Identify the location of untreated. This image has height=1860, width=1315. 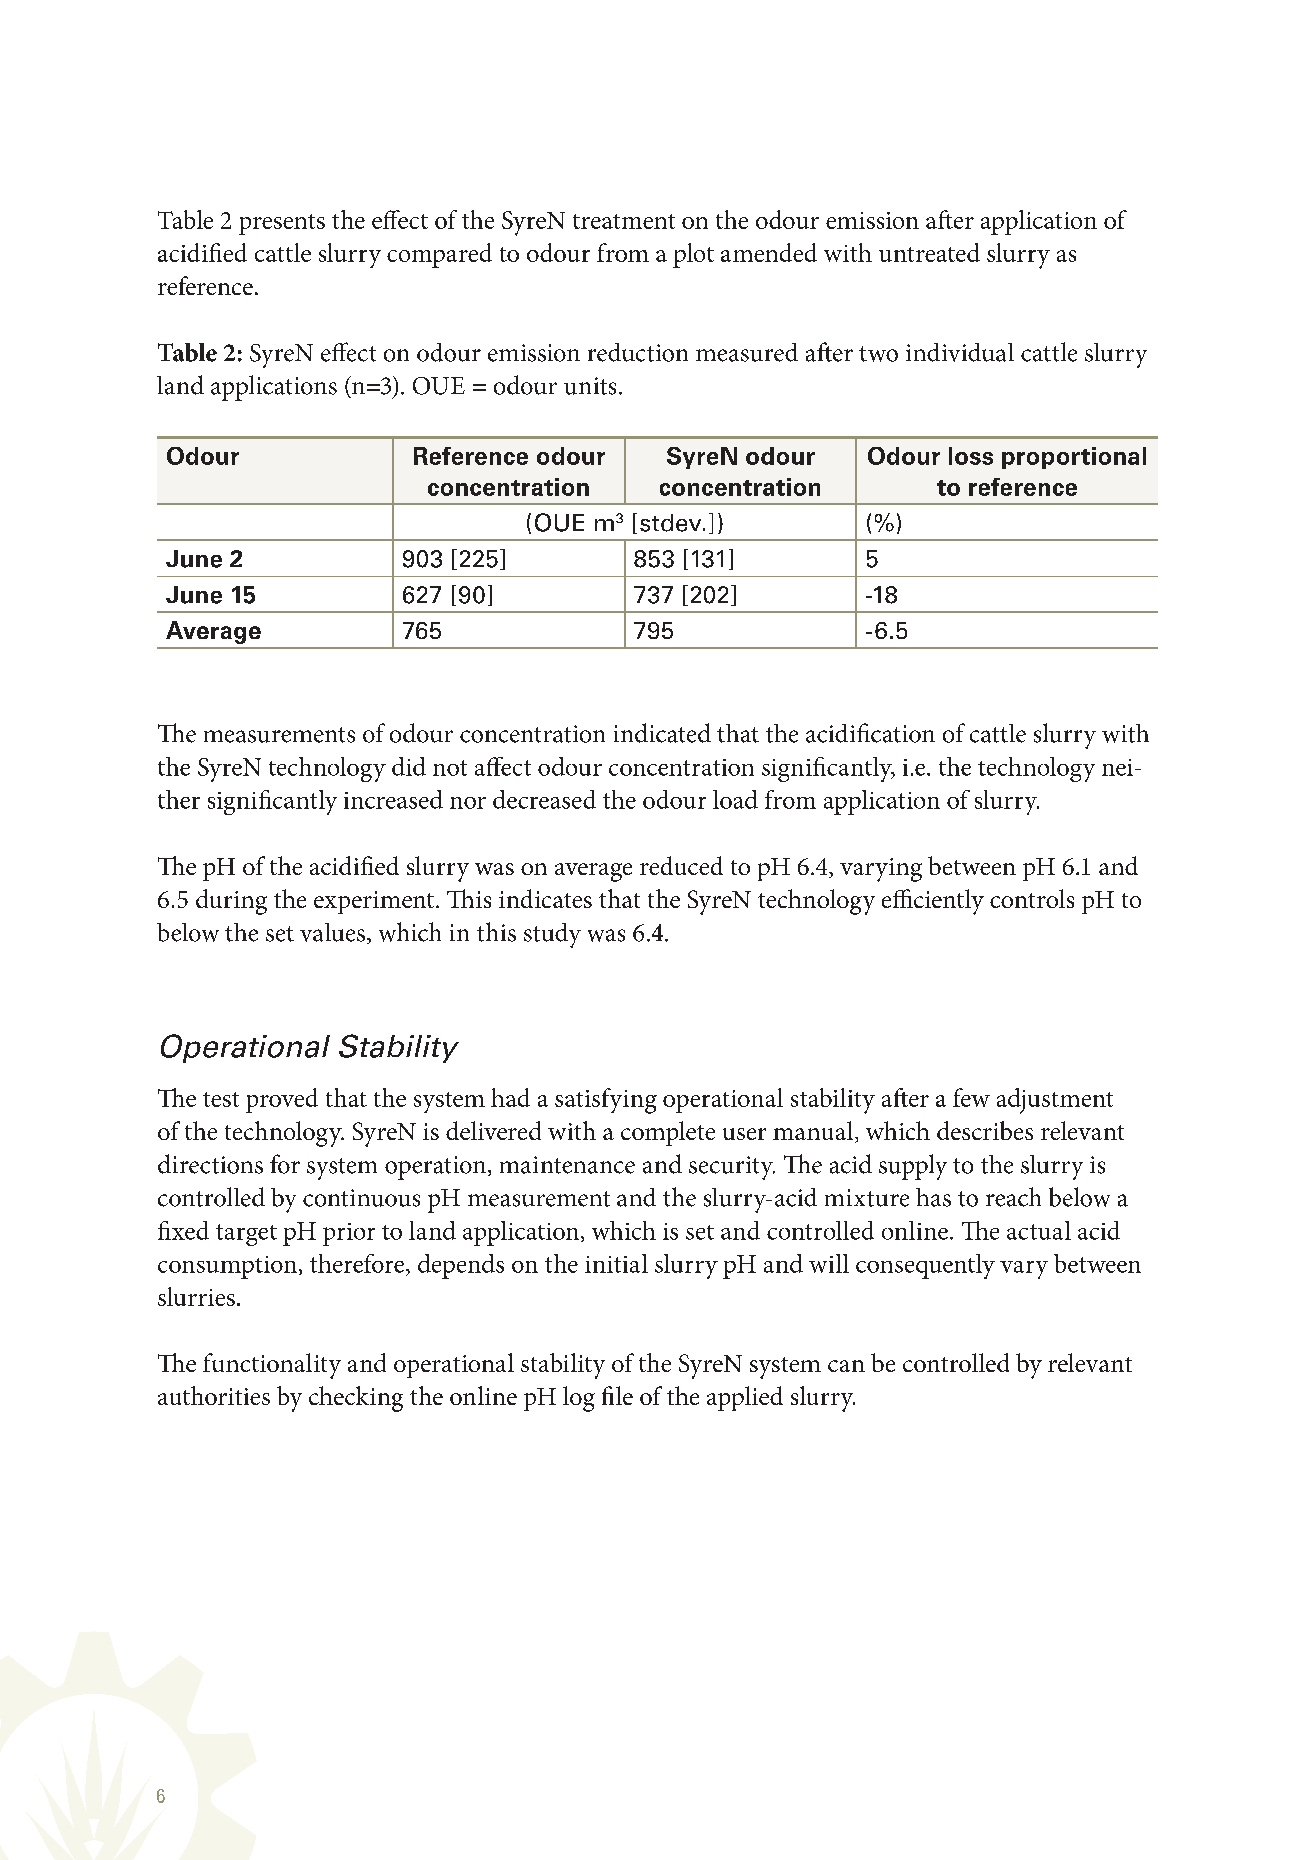
(929, 252).
